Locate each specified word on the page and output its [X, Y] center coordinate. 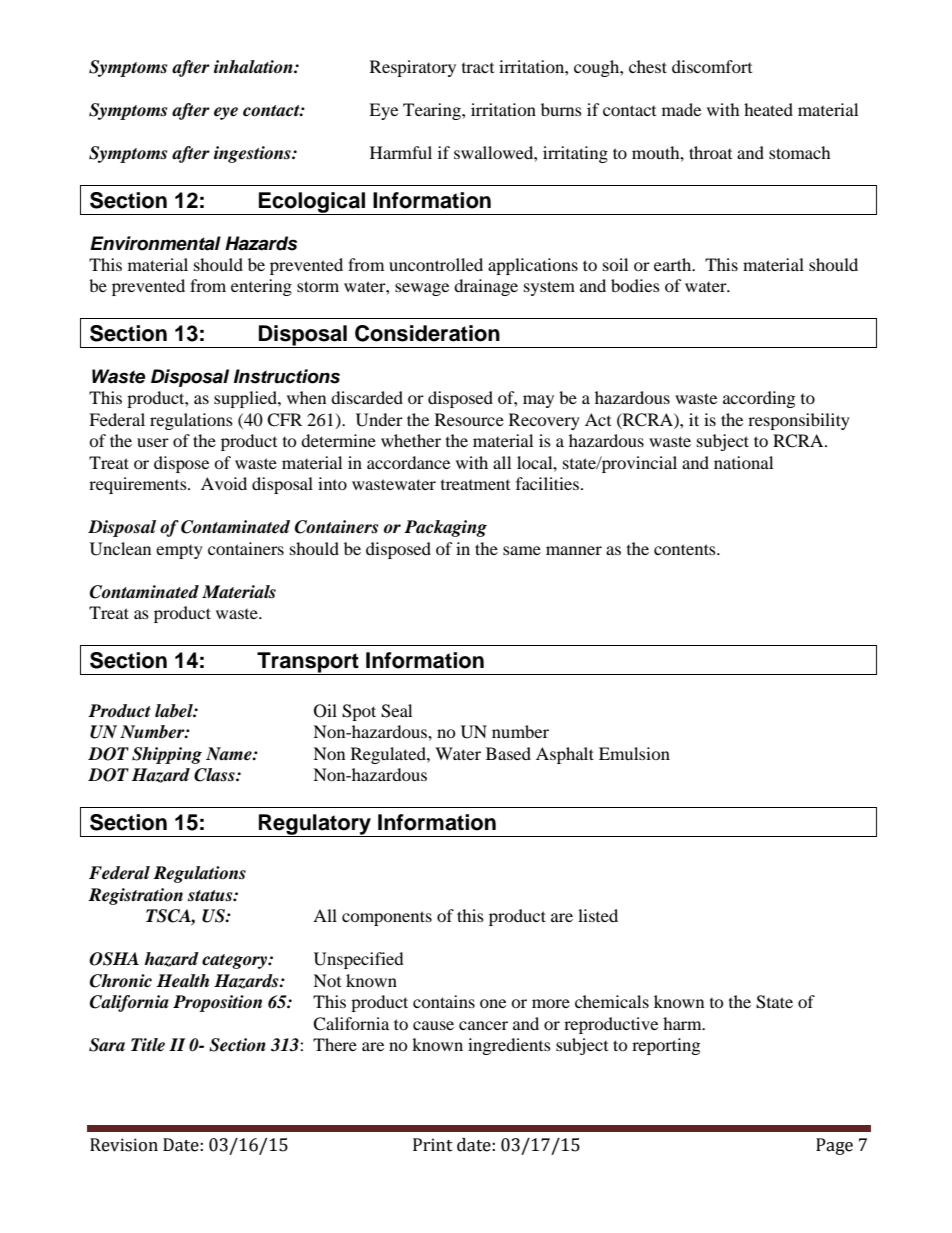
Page [834, 1146]
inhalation [254, 67]
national [743, 462]
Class [215, 775]
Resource [469, 419]
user [153, 442]
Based [508, 753]
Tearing [433, 111]
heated [768, 109]
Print [433, 1145]
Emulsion [634, 753]
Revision [124, 1145]
